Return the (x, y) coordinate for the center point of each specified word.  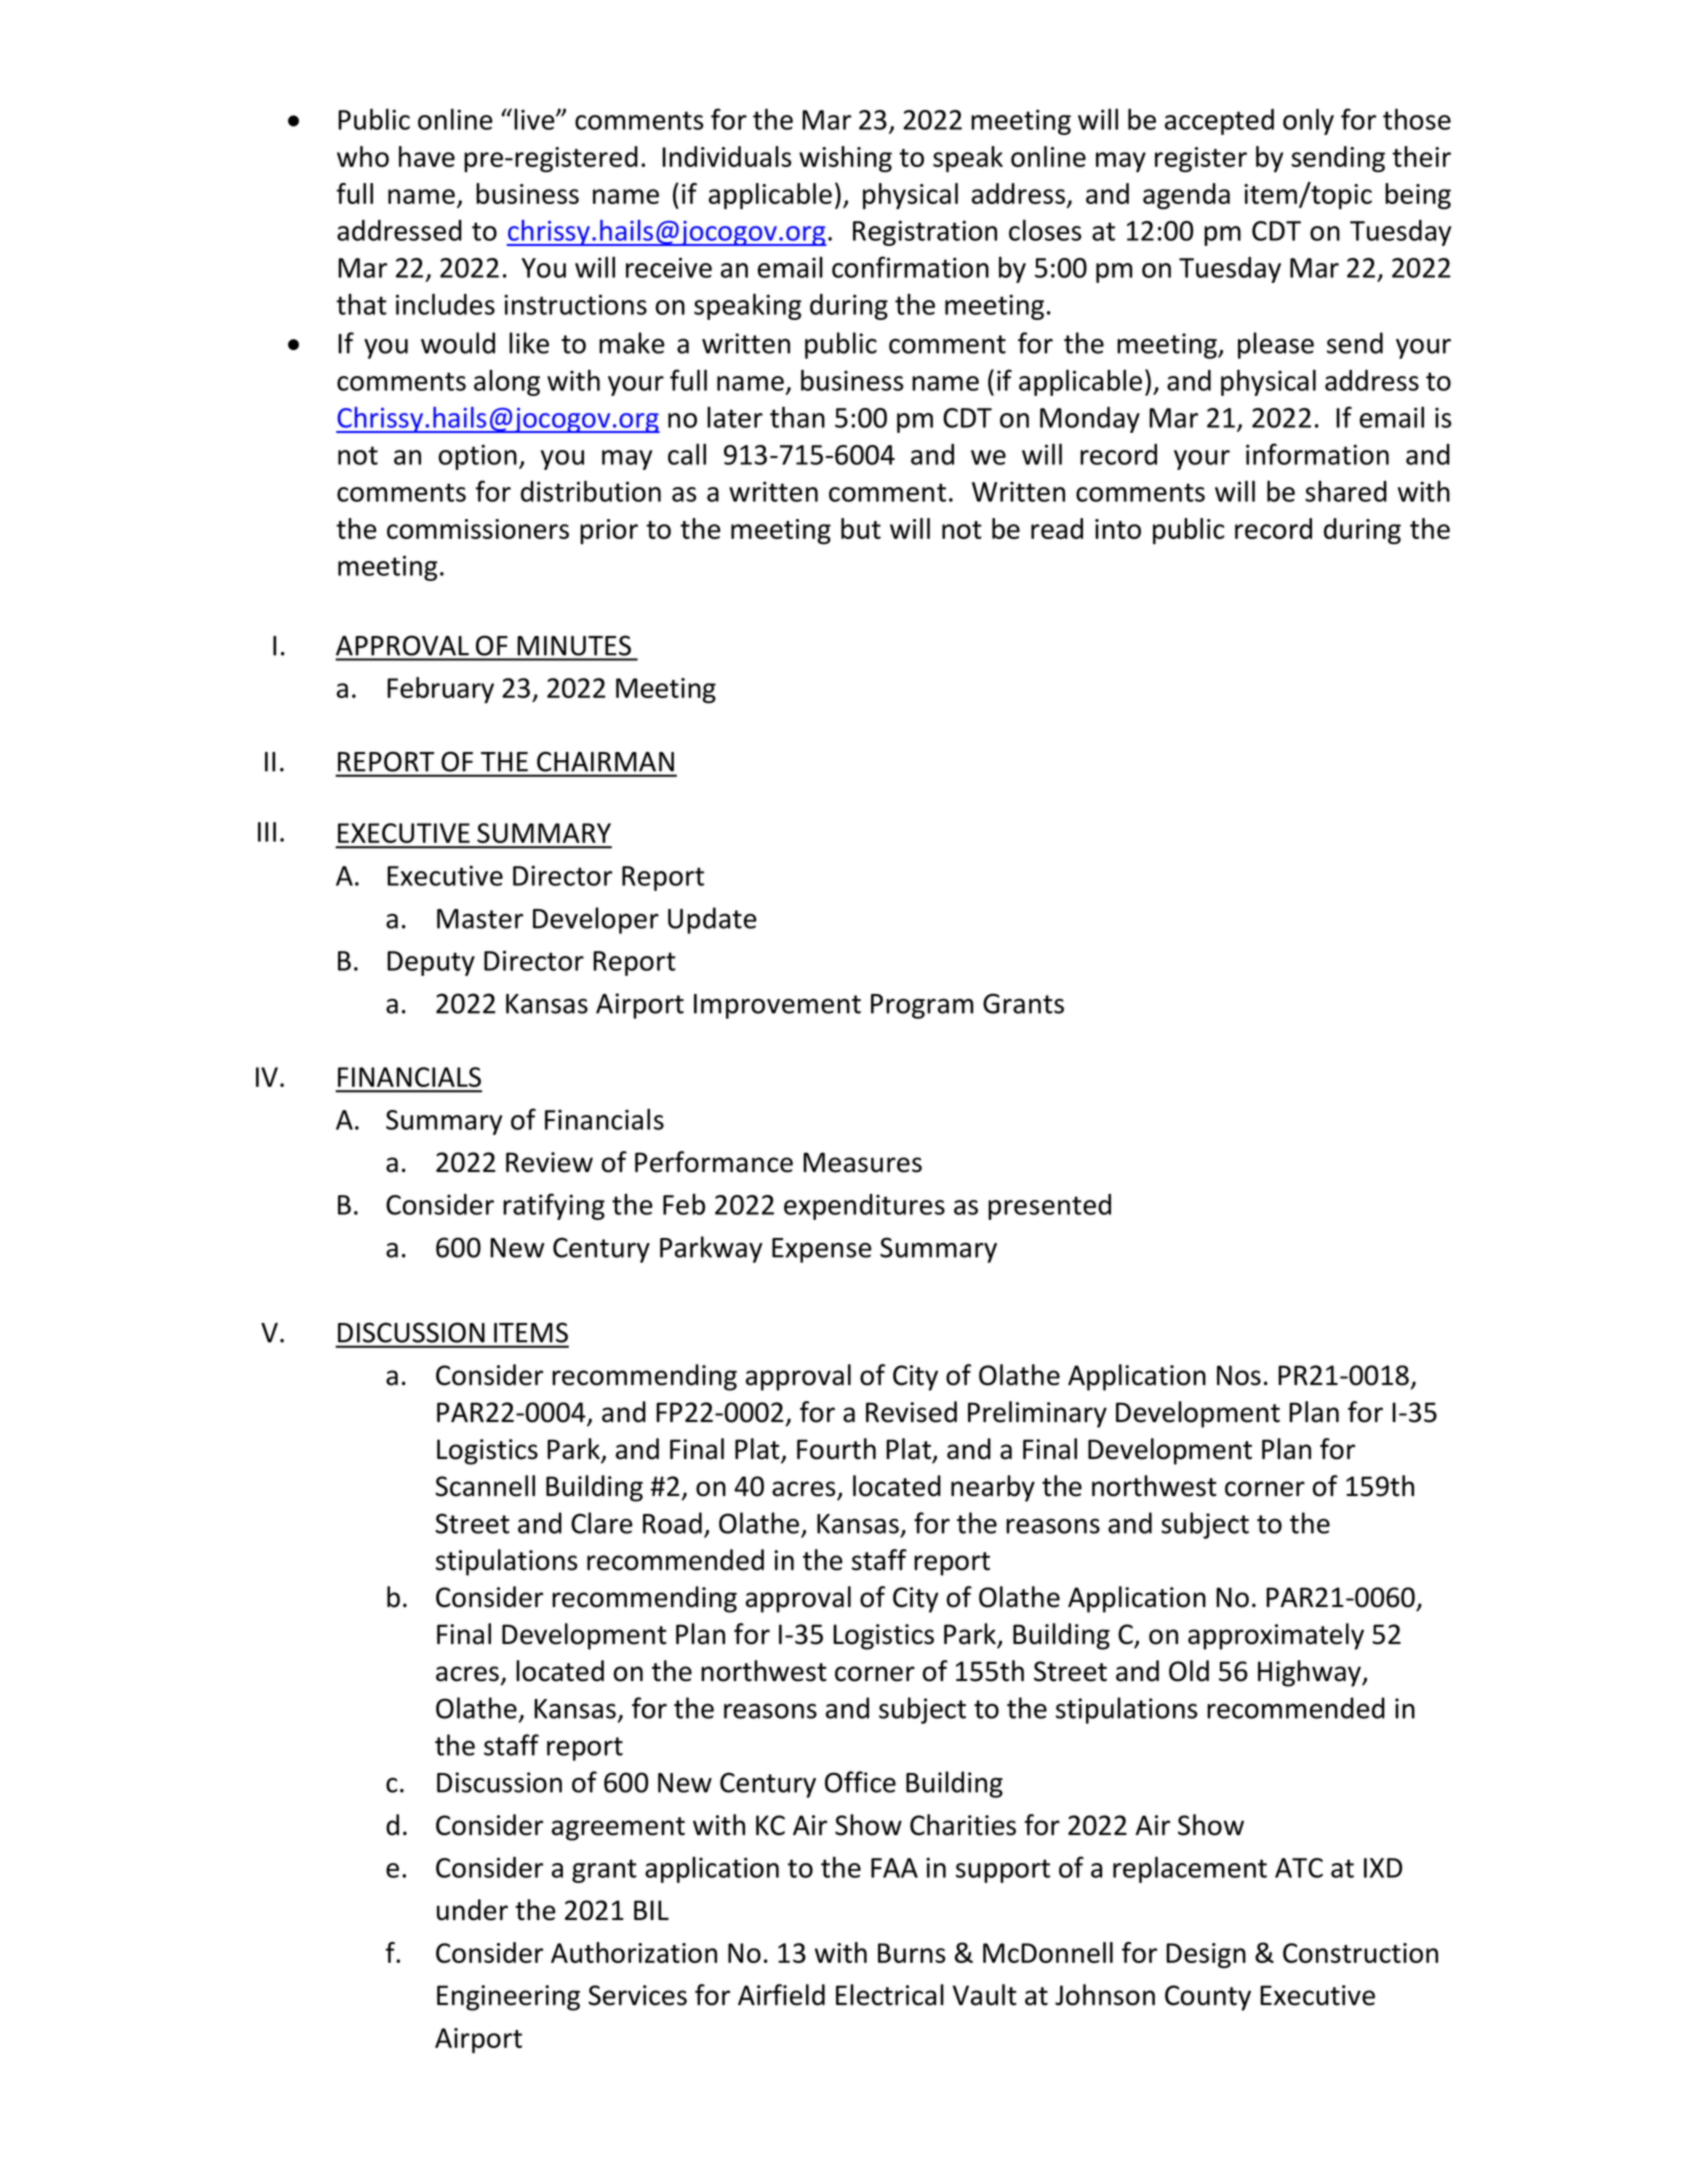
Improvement (777, 1006)
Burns (912, 1953)
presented (1049, 1207)
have (427, 156)
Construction (1360, 1953)
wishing (845, 159)
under (472, 1910)
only (1308, 121)
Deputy (431, 963)
